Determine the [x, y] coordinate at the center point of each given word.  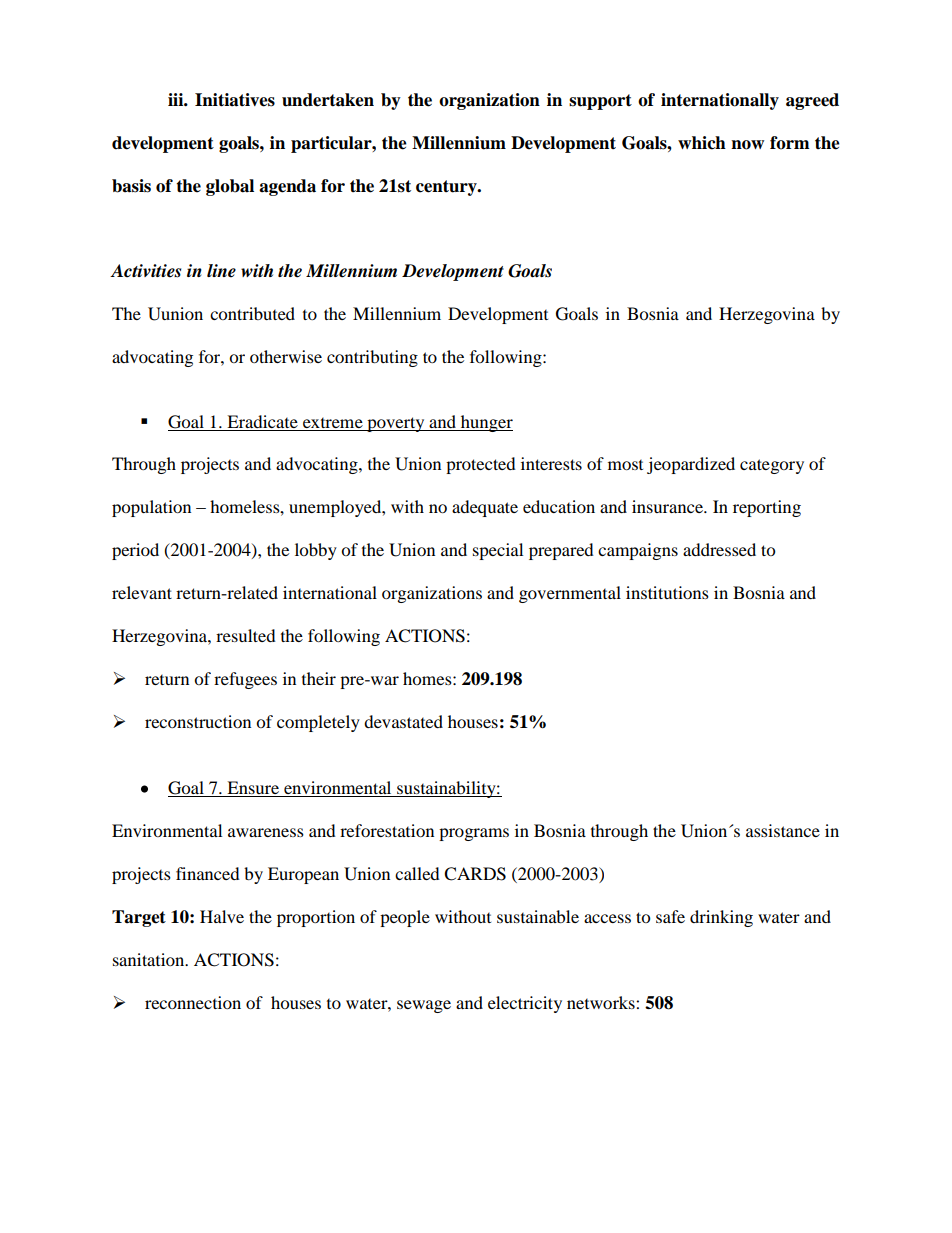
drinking [721, 918]
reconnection [193, 1002]
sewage [424, 1006]
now [747, 145]
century [447, 188]
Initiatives [235, 100]
